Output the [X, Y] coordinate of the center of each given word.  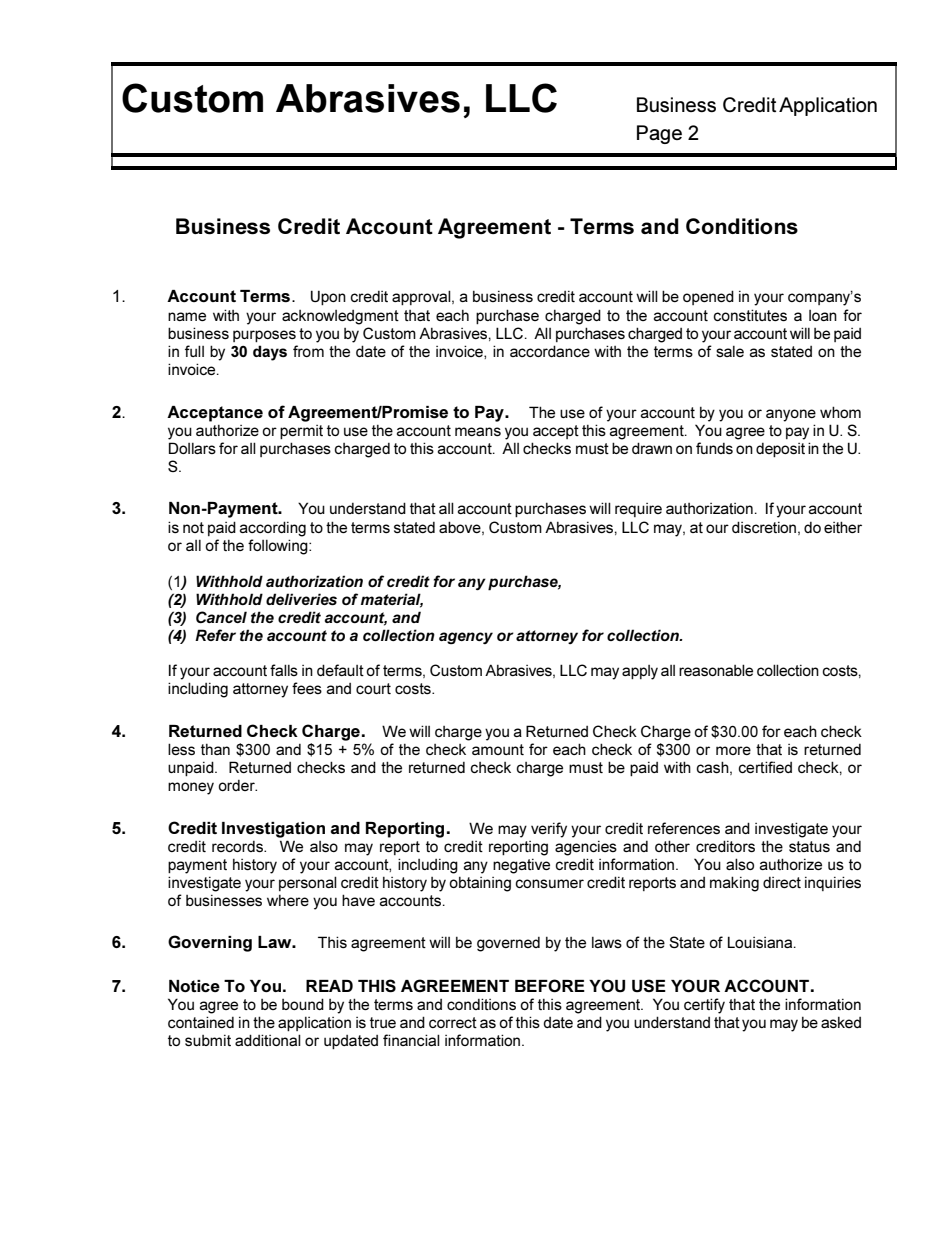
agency [466, 638]
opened [708, 297]
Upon [328, 297]
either [843, 527]
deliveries [301, 599]
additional [268, 1040]
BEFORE [550, 985]
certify [704, 1006]
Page [659, 134]
